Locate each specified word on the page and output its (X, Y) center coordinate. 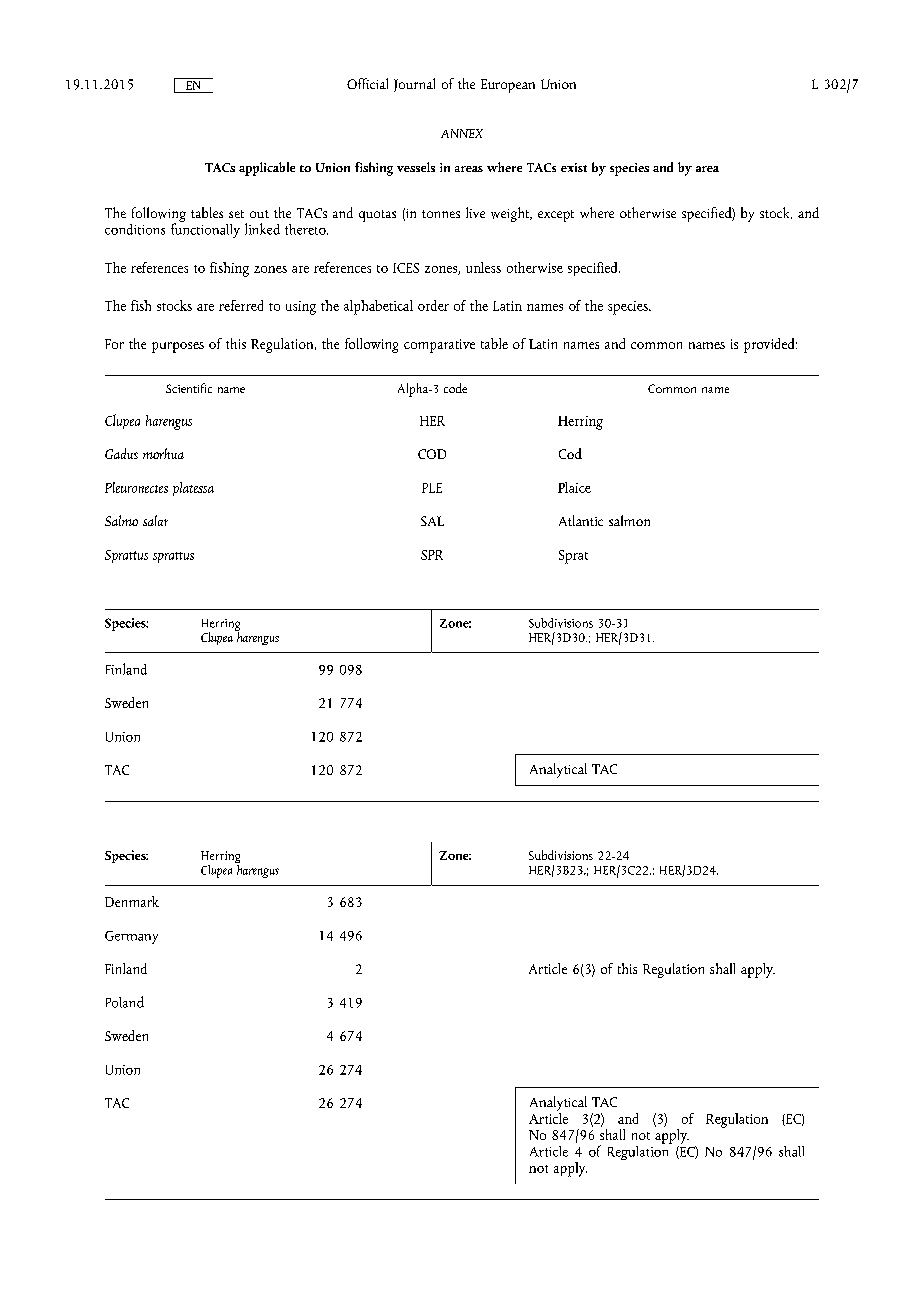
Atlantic (581, 520)
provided (770, 345)
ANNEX (462, 133)
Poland (125, 1002)
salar (155, 520)
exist (574, 167)
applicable (267, 169)
